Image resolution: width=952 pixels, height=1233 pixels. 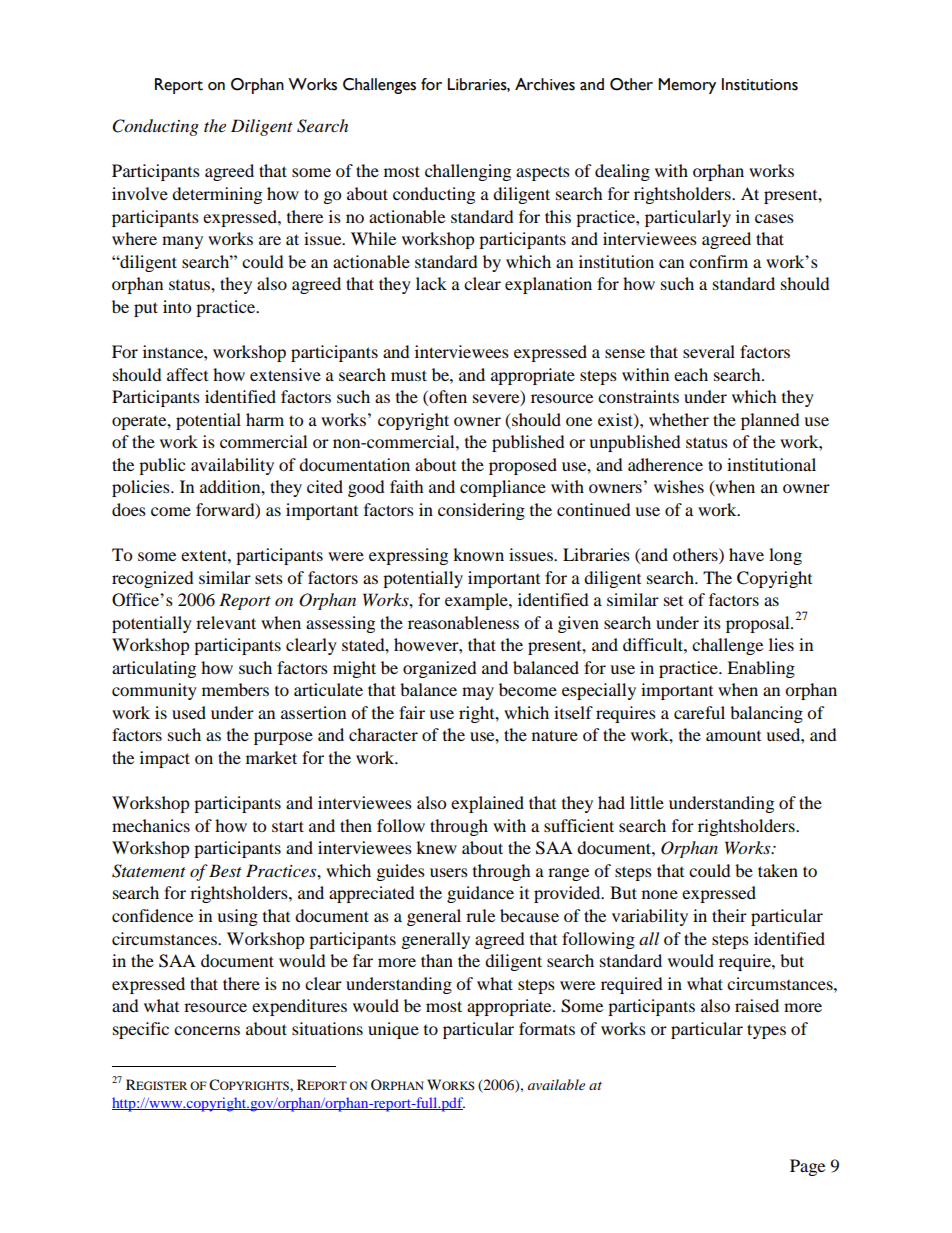 I want to click on Memory, so click(x=687, y=86).
